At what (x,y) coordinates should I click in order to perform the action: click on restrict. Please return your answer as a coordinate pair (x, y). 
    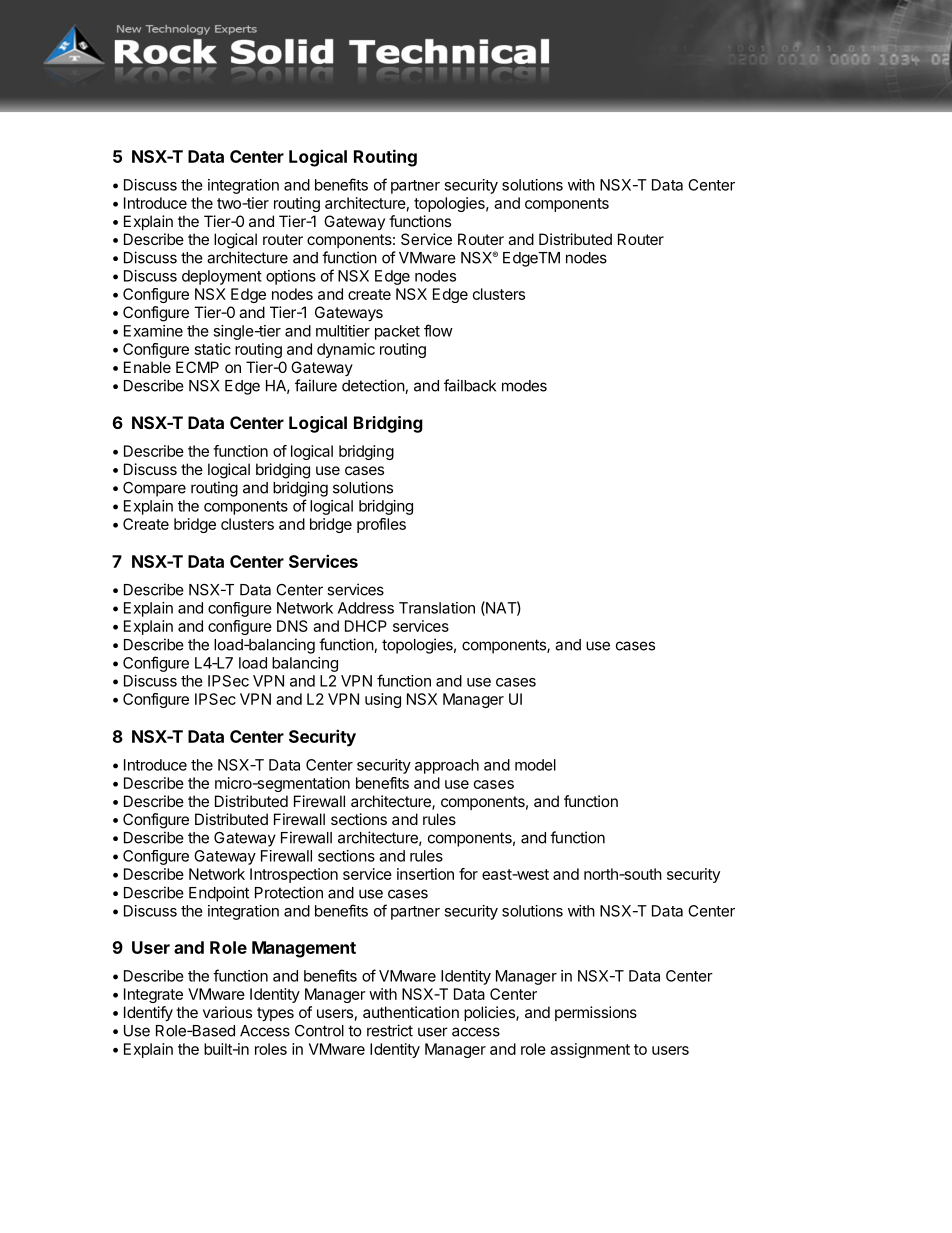
    Looking at the image, I should click on (390, 1030).
